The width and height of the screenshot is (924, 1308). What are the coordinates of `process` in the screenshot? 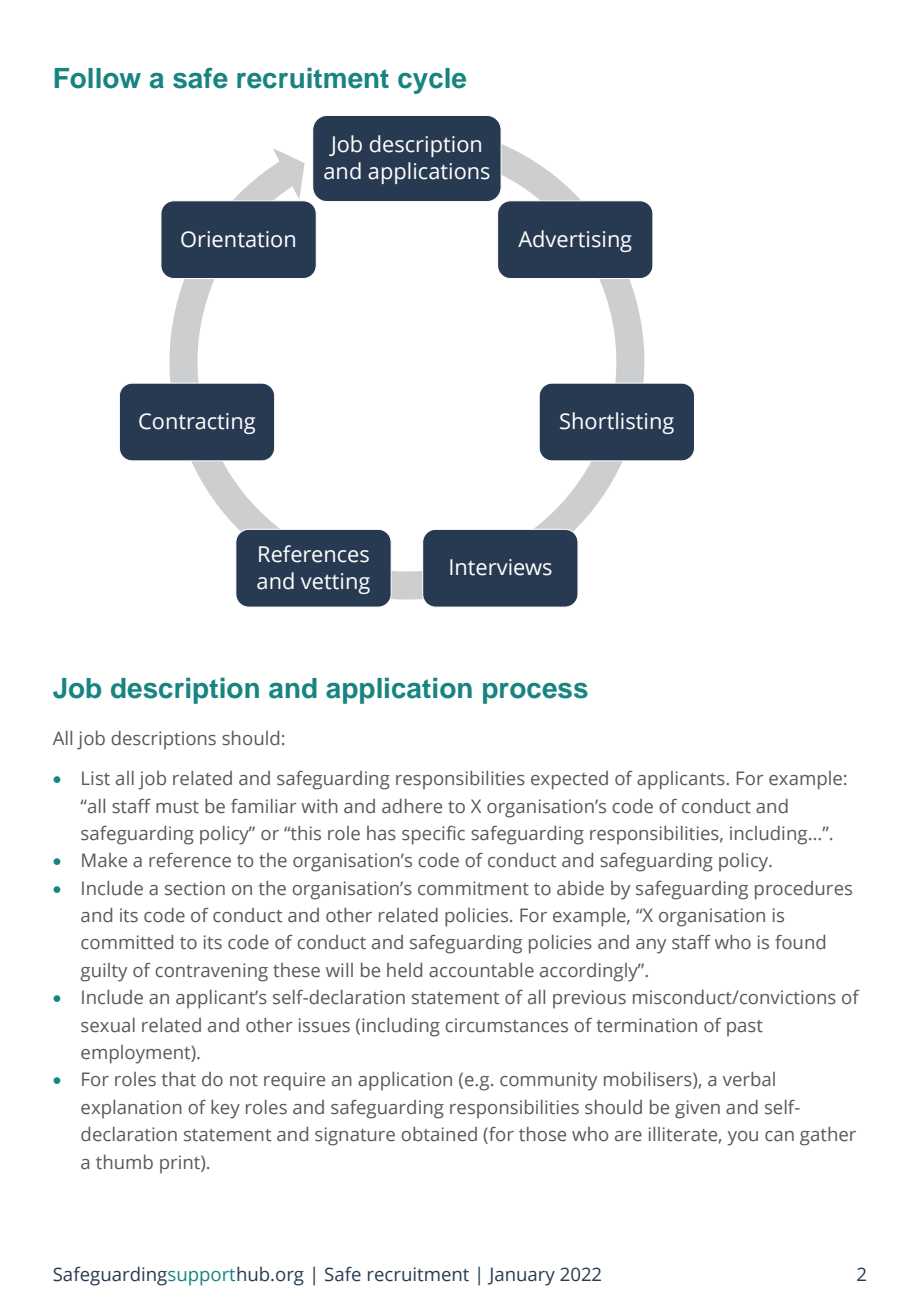 It's located at (535, 693).
